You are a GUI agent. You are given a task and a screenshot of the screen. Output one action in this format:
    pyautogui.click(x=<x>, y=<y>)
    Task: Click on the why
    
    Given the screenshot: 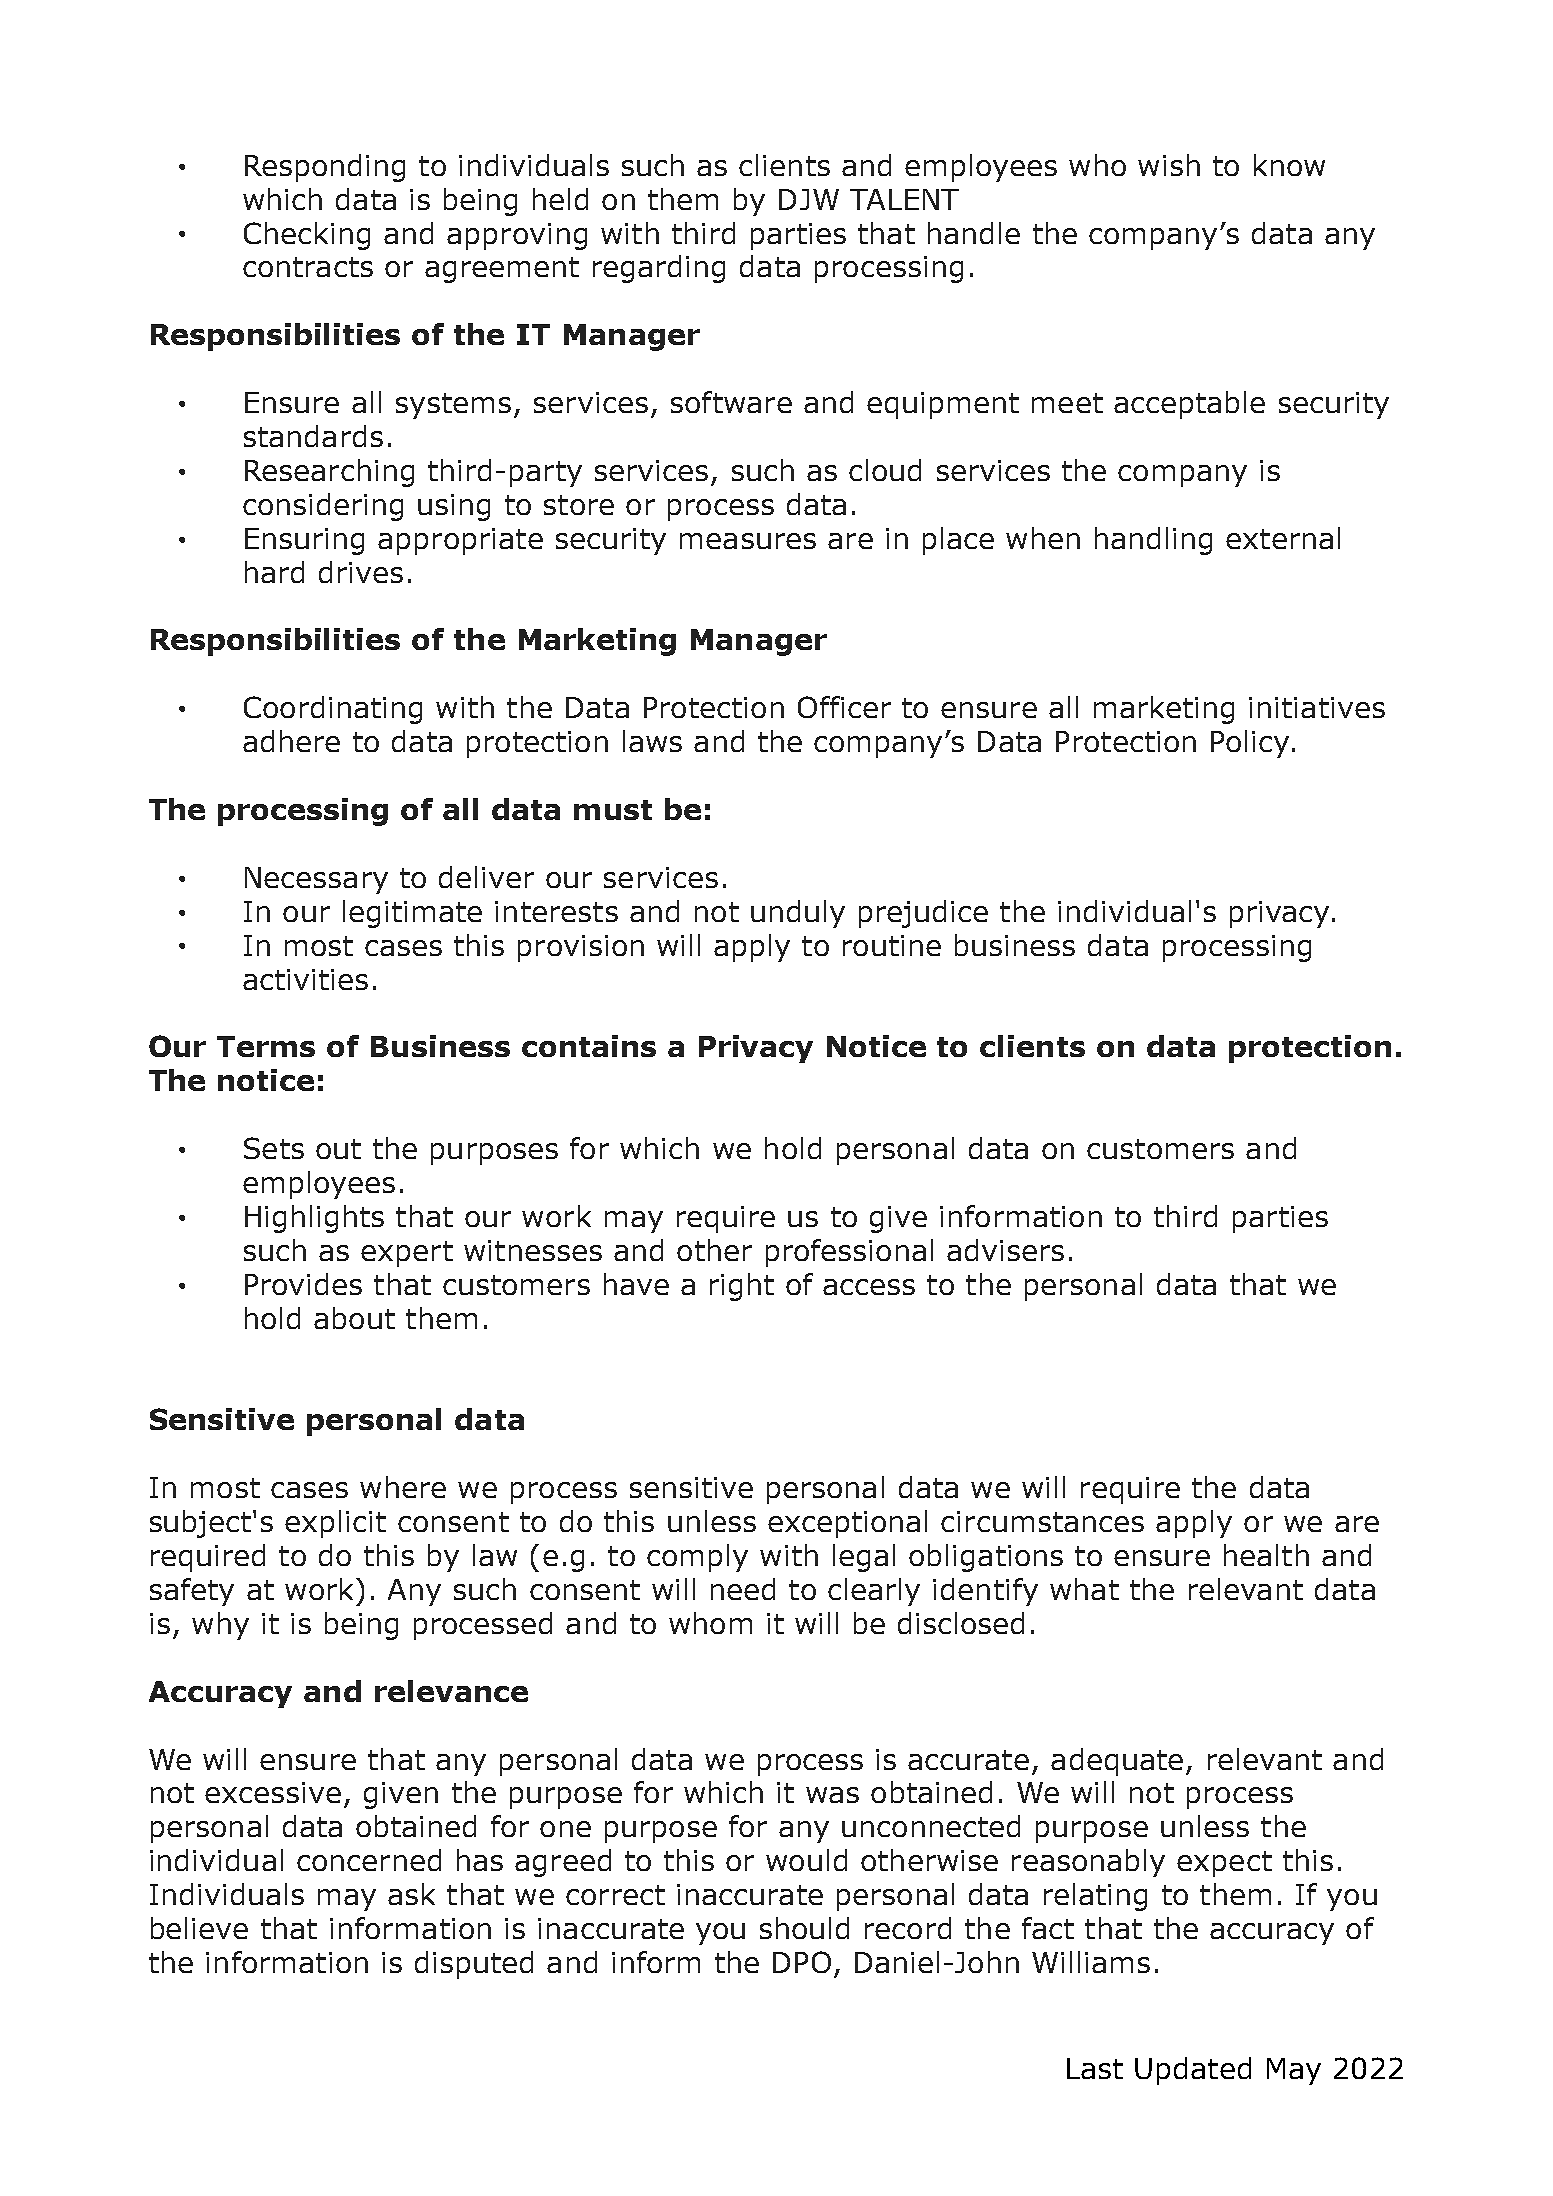 What is the action you would take?
    pyautogui.click(x=220, y=1626)
